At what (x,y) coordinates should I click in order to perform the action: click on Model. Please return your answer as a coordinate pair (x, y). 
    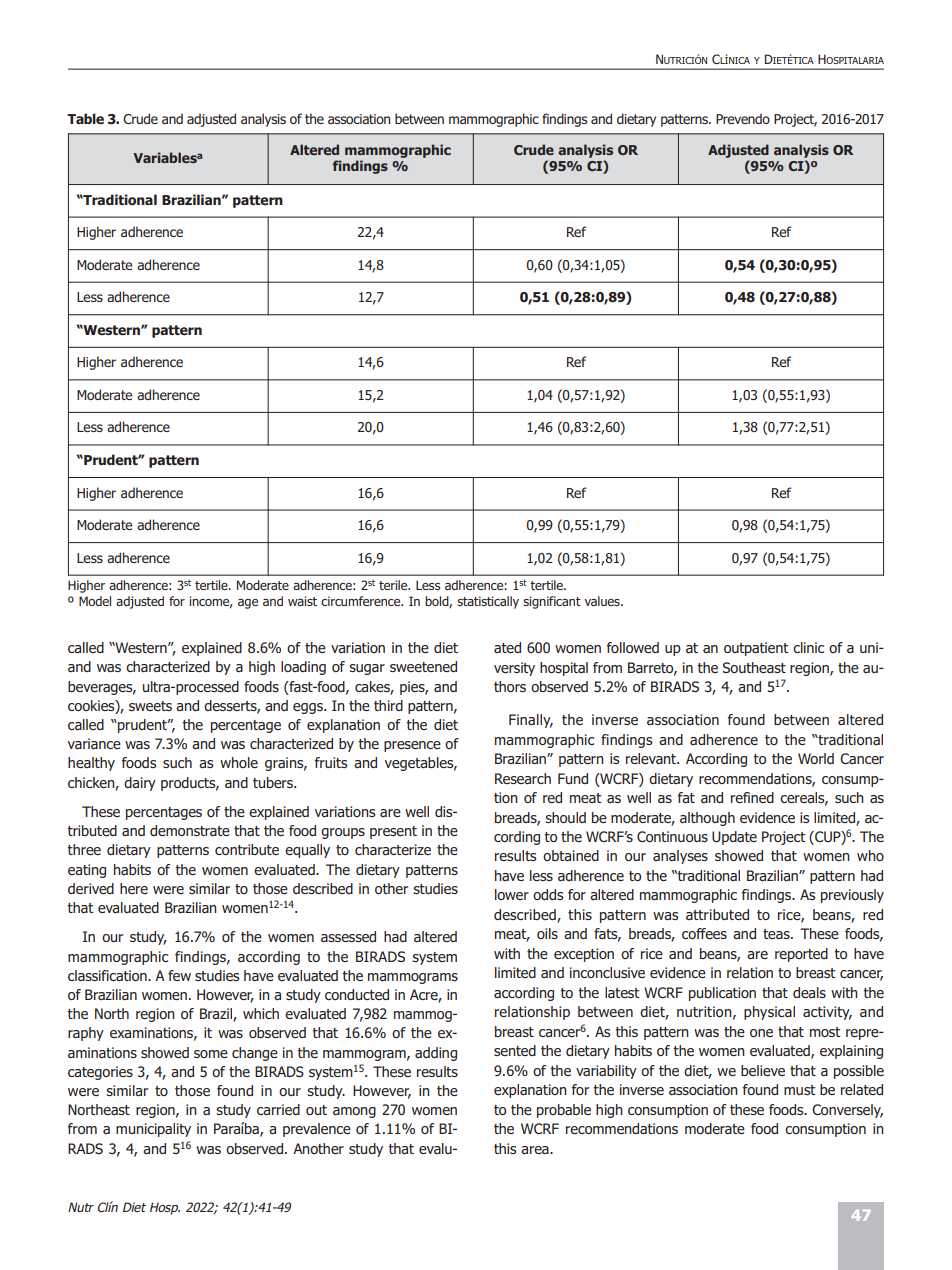
    Looking at the image, I should click on (95, 601).
